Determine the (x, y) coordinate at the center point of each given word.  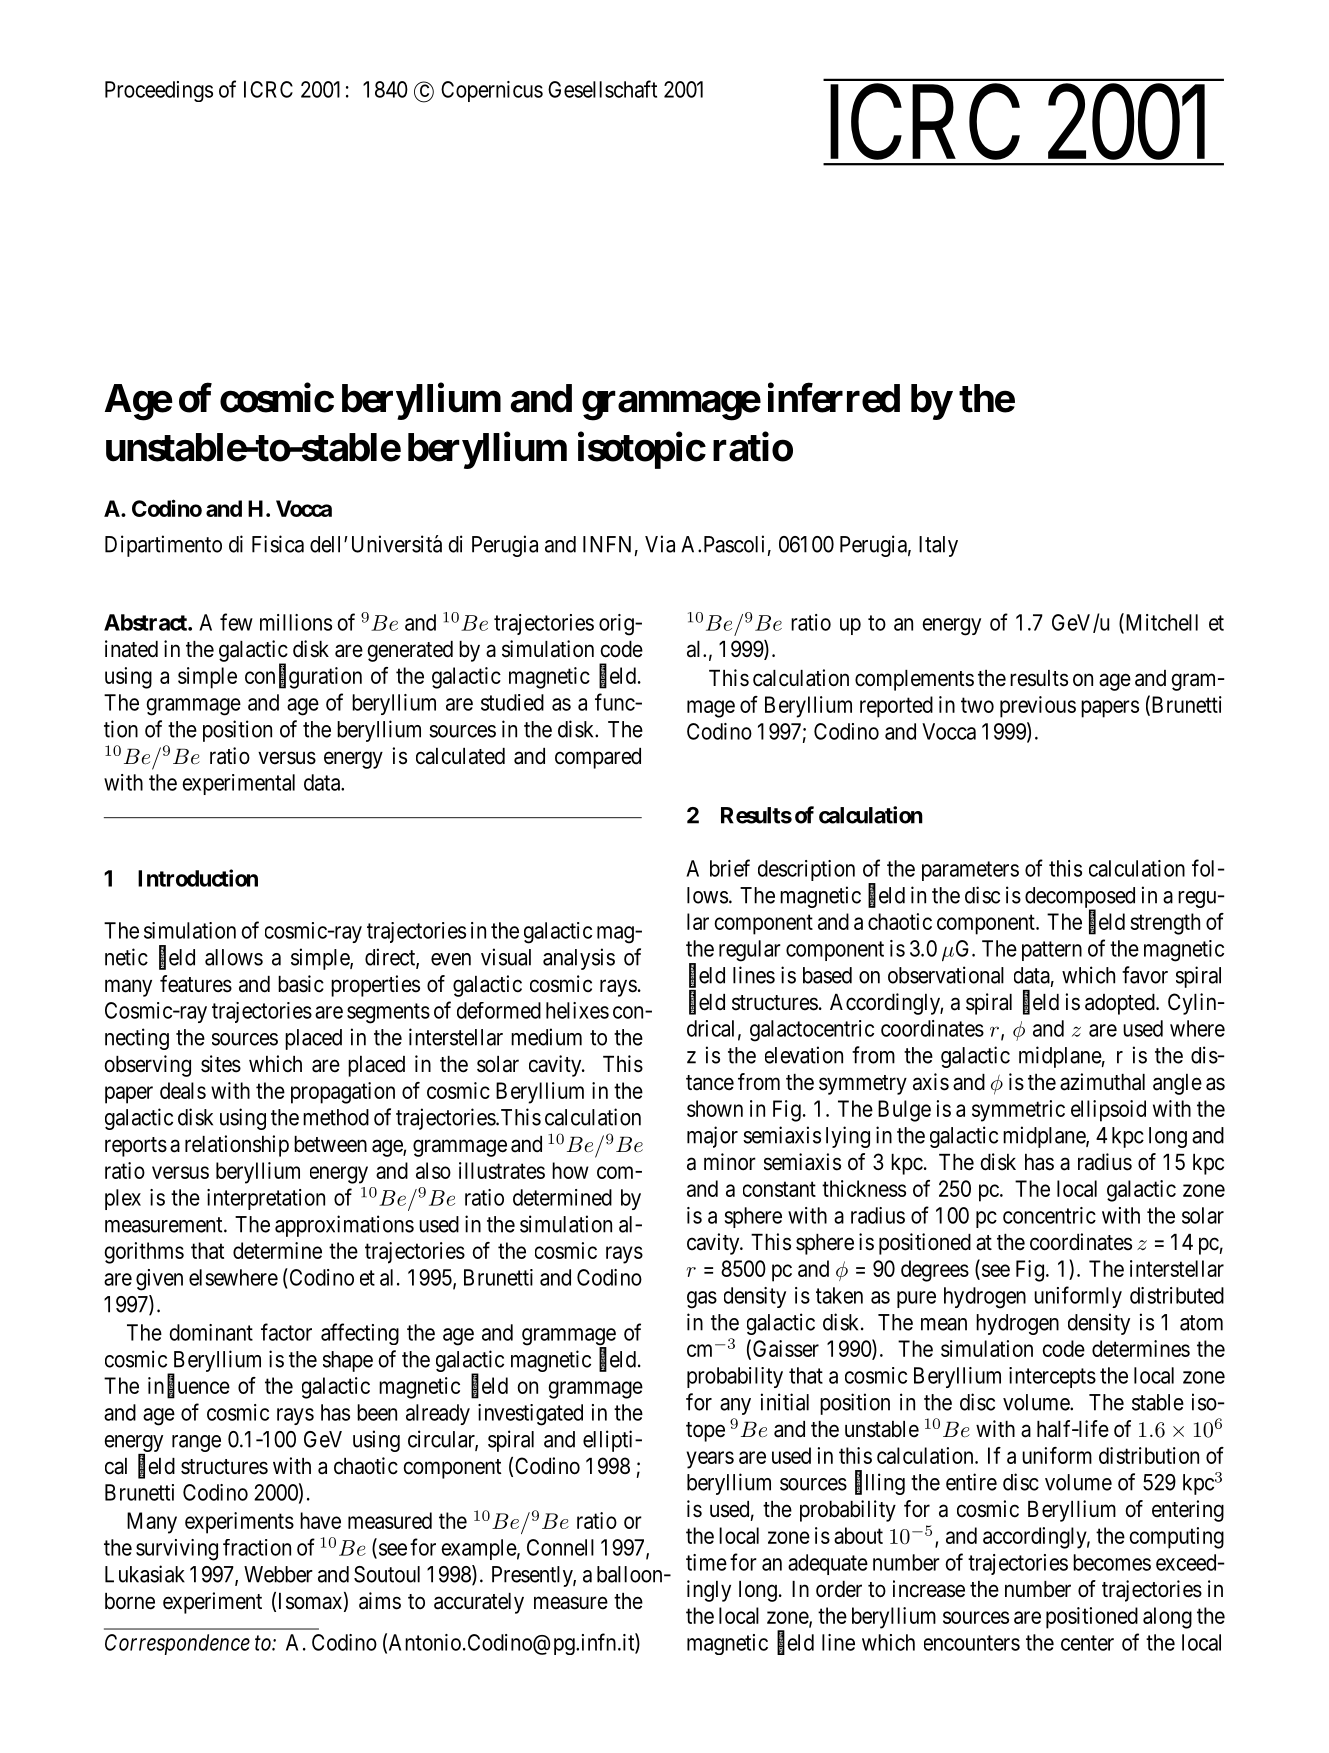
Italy (938, 546)
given (159, 1280)
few (236, 622)
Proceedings (159, 91)
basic (301, 984)
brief (730, 868)
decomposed (1080, 898)
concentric (1049, 1215)
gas (702, 1300)
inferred (834, 398)
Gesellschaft (602, 89)
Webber (278, 1574)
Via (660, 544)
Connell (560, 1547)
